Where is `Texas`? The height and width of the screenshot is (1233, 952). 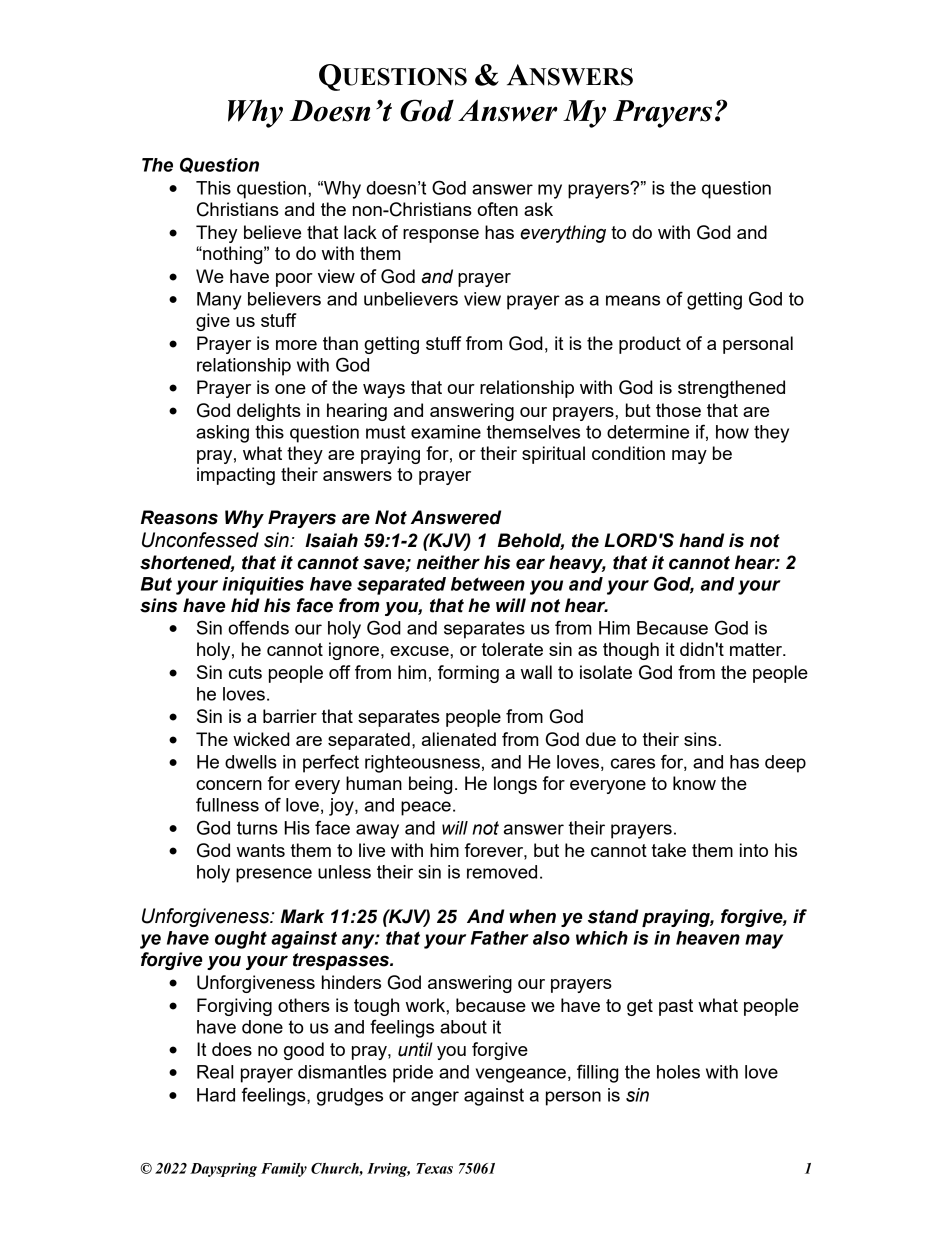 Texas is located at coordinates (434, 1168).
